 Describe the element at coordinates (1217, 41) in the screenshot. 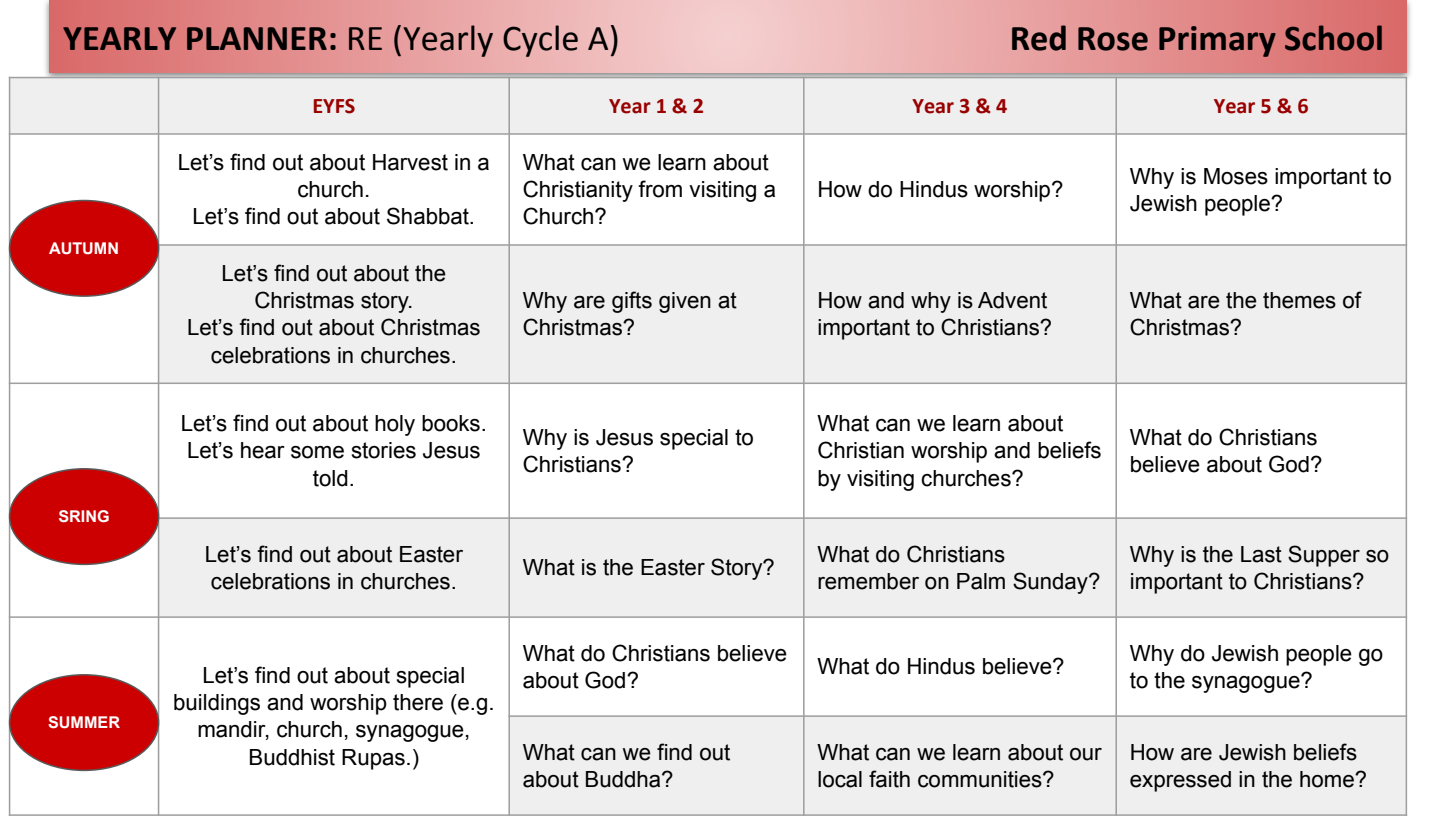

I see `Primary` at that location.
